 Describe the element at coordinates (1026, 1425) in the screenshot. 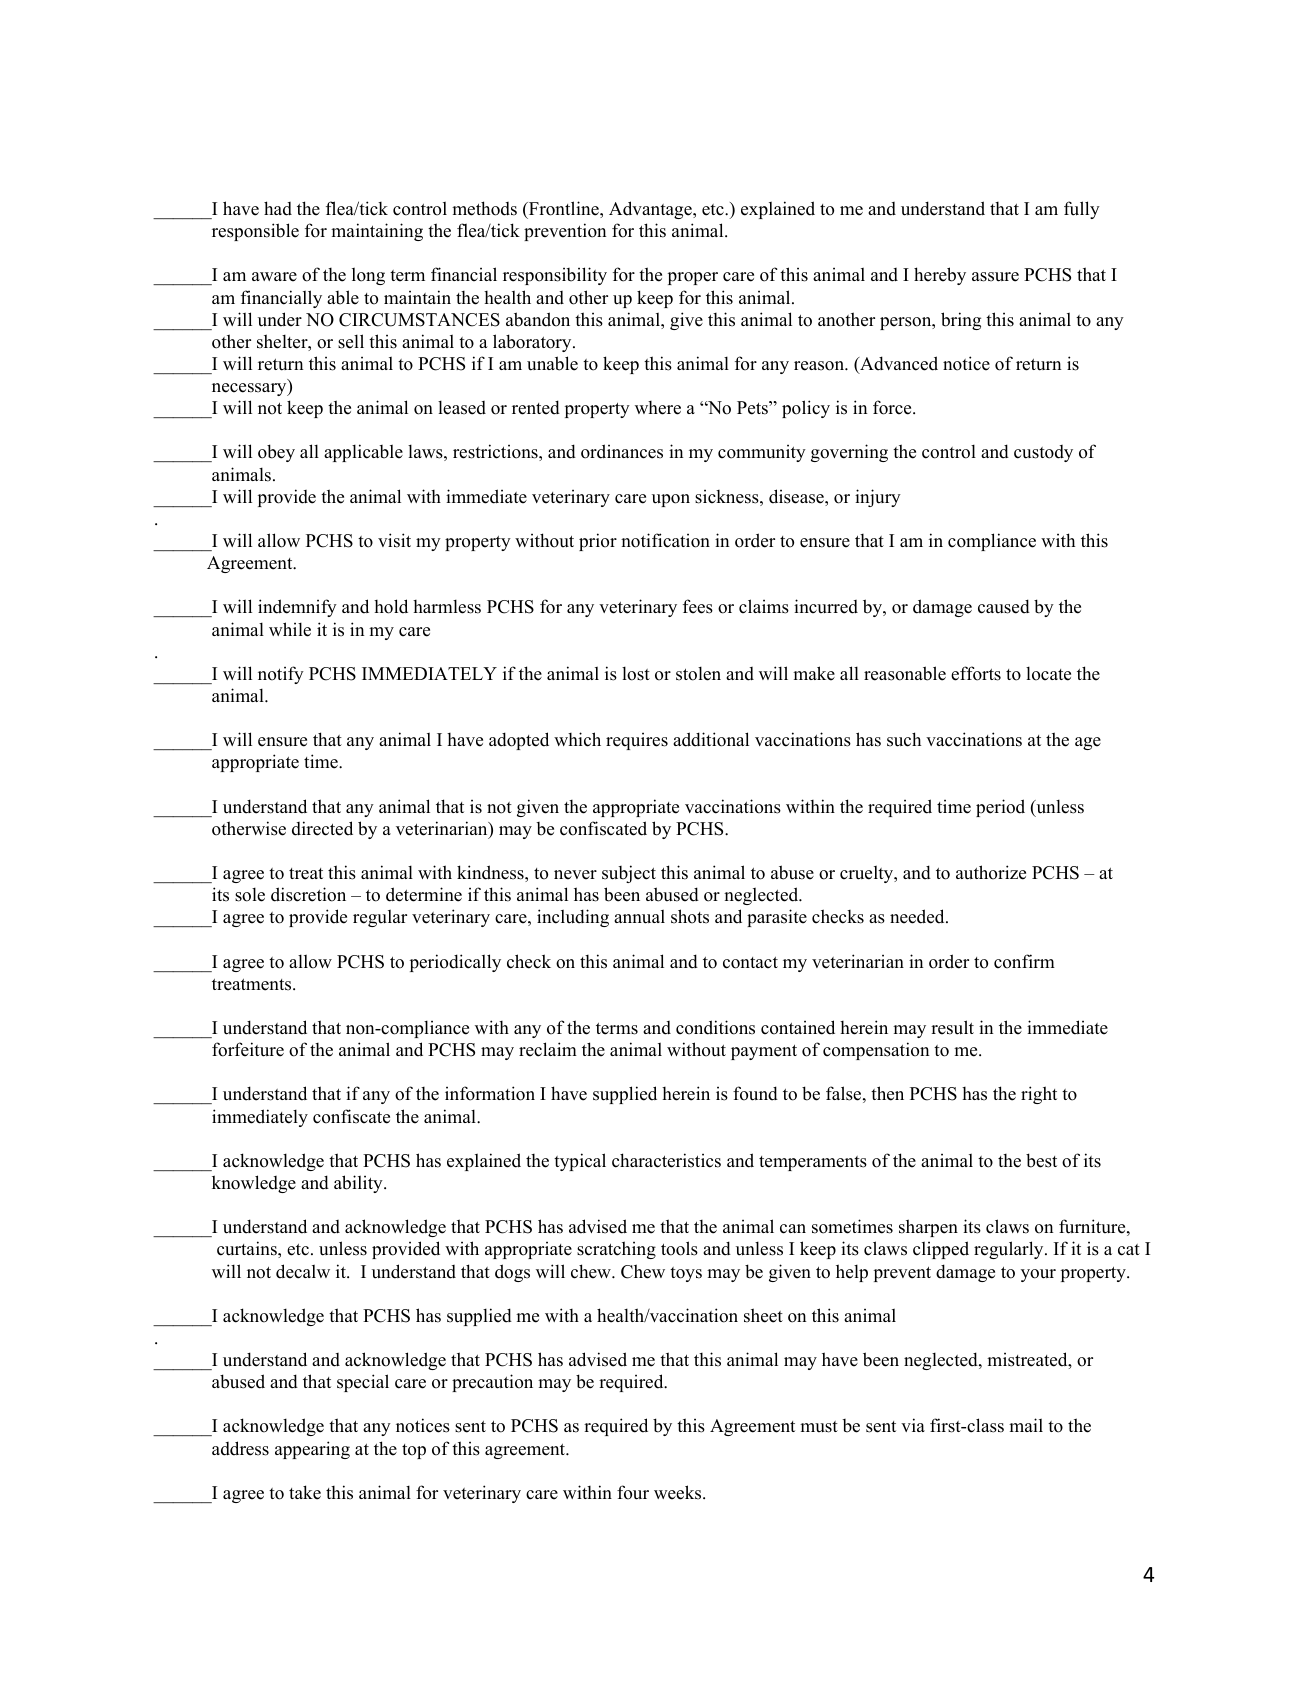

I see `mail` at that location.
